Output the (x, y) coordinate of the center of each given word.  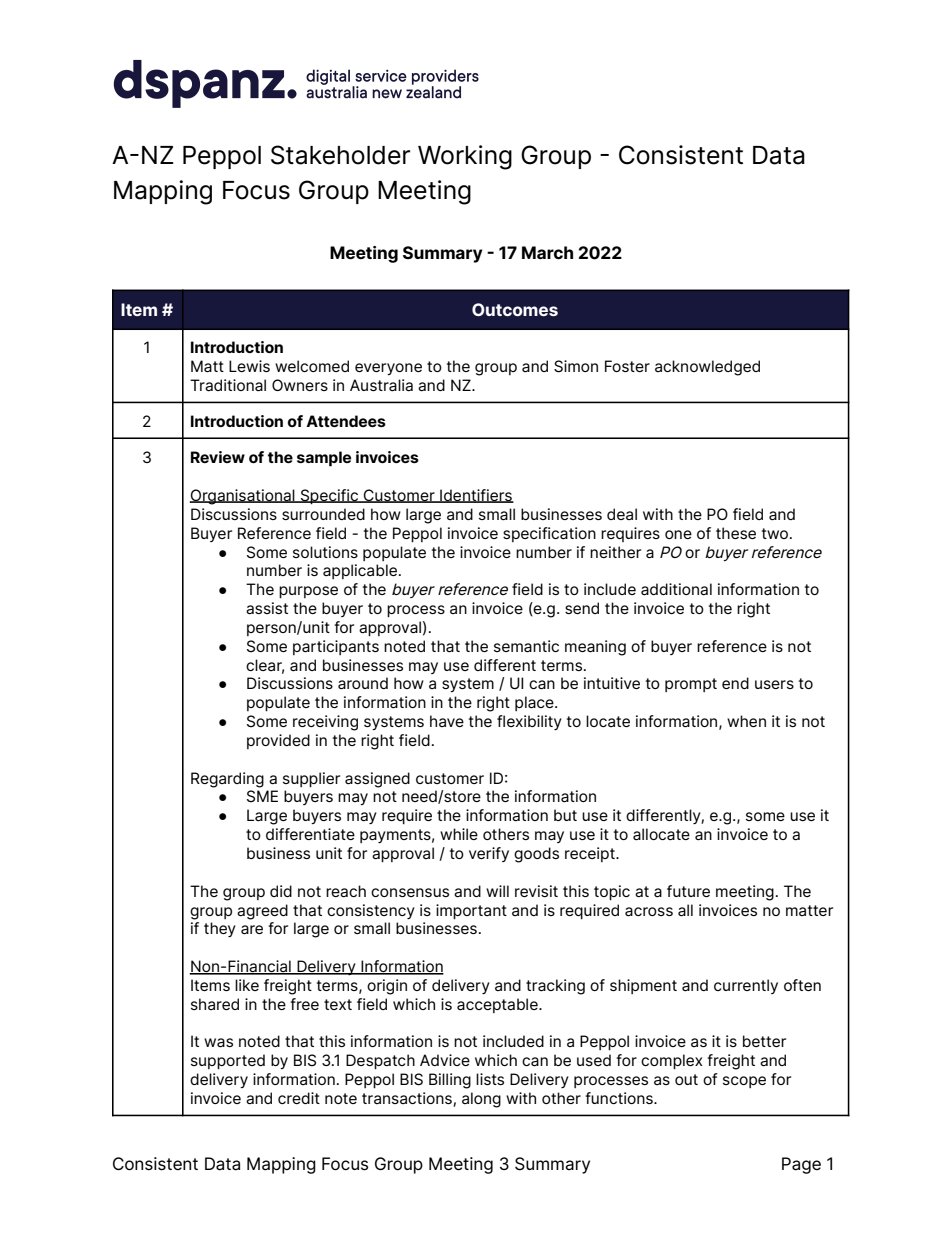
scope (744, 1082)
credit (299, 1098)
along (481, 1100)
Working (465, 157)
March (547, 253)
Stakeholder (340, 155)
